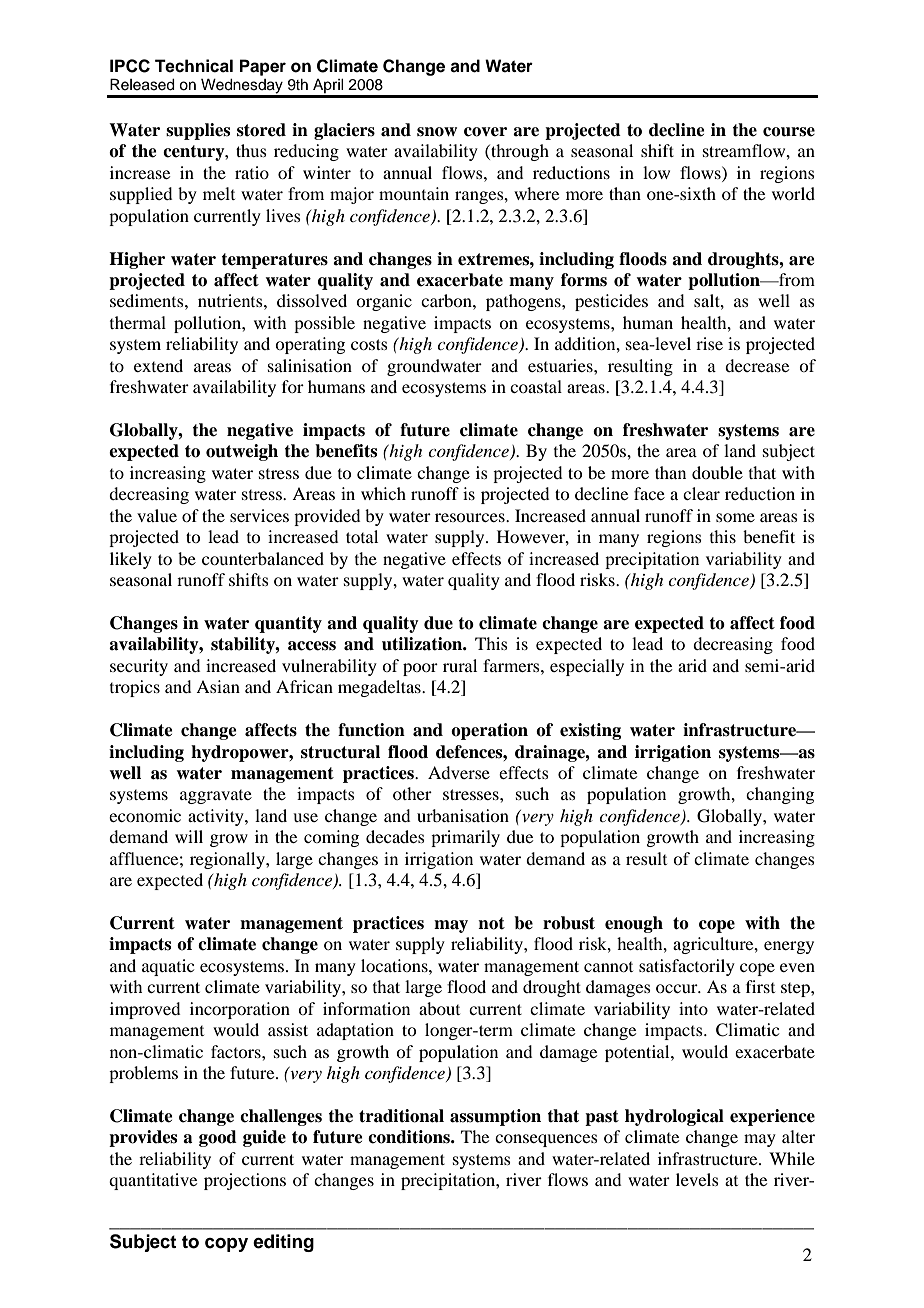 The width and height of the screenshot is (924, 1308). Describe the element at coordinates (189, 836) in the screenshot. I see `will` at that location.
